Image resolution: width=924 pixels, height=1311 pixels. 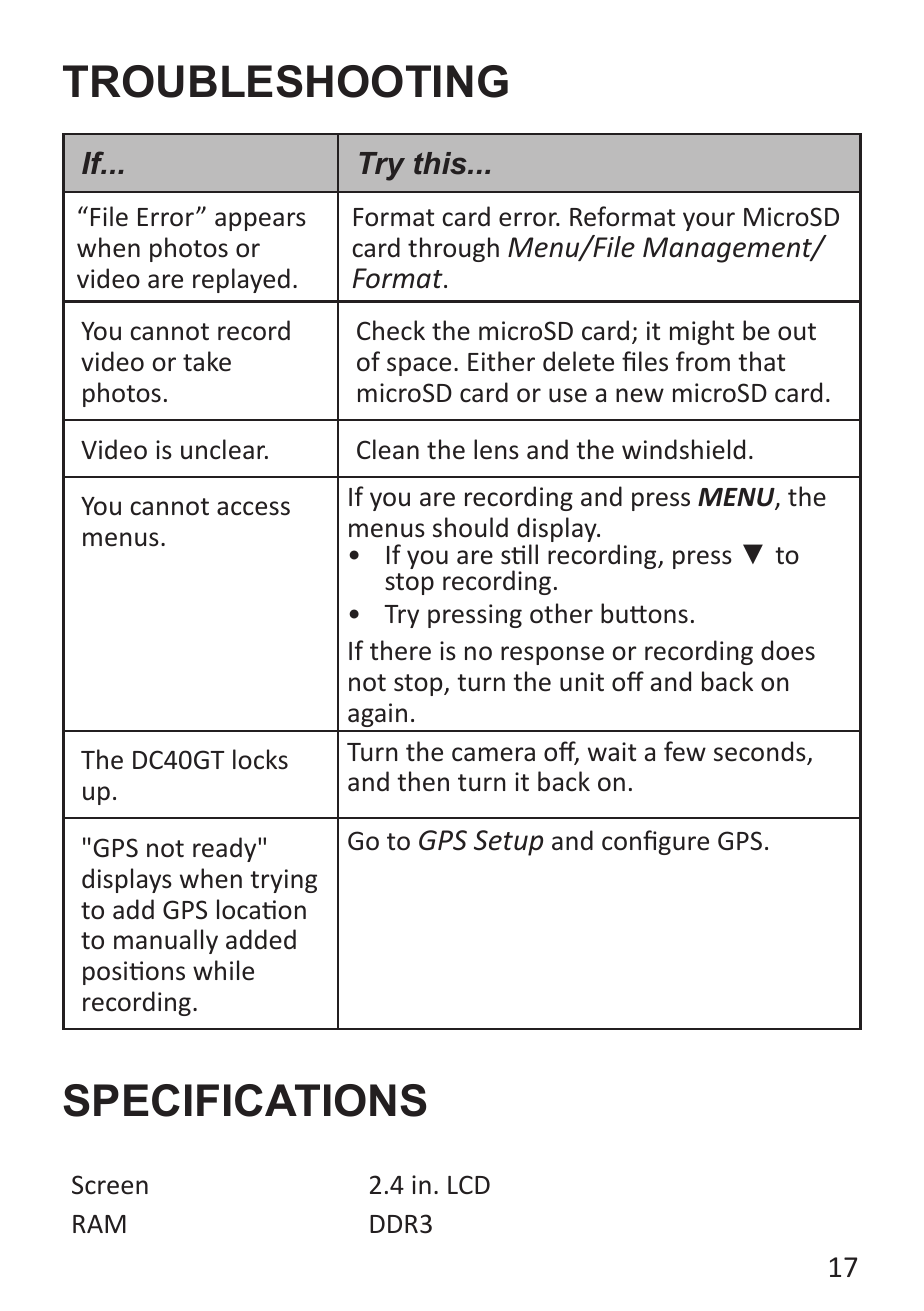 I want to click on Screen, so click(x=110, y=1185).
